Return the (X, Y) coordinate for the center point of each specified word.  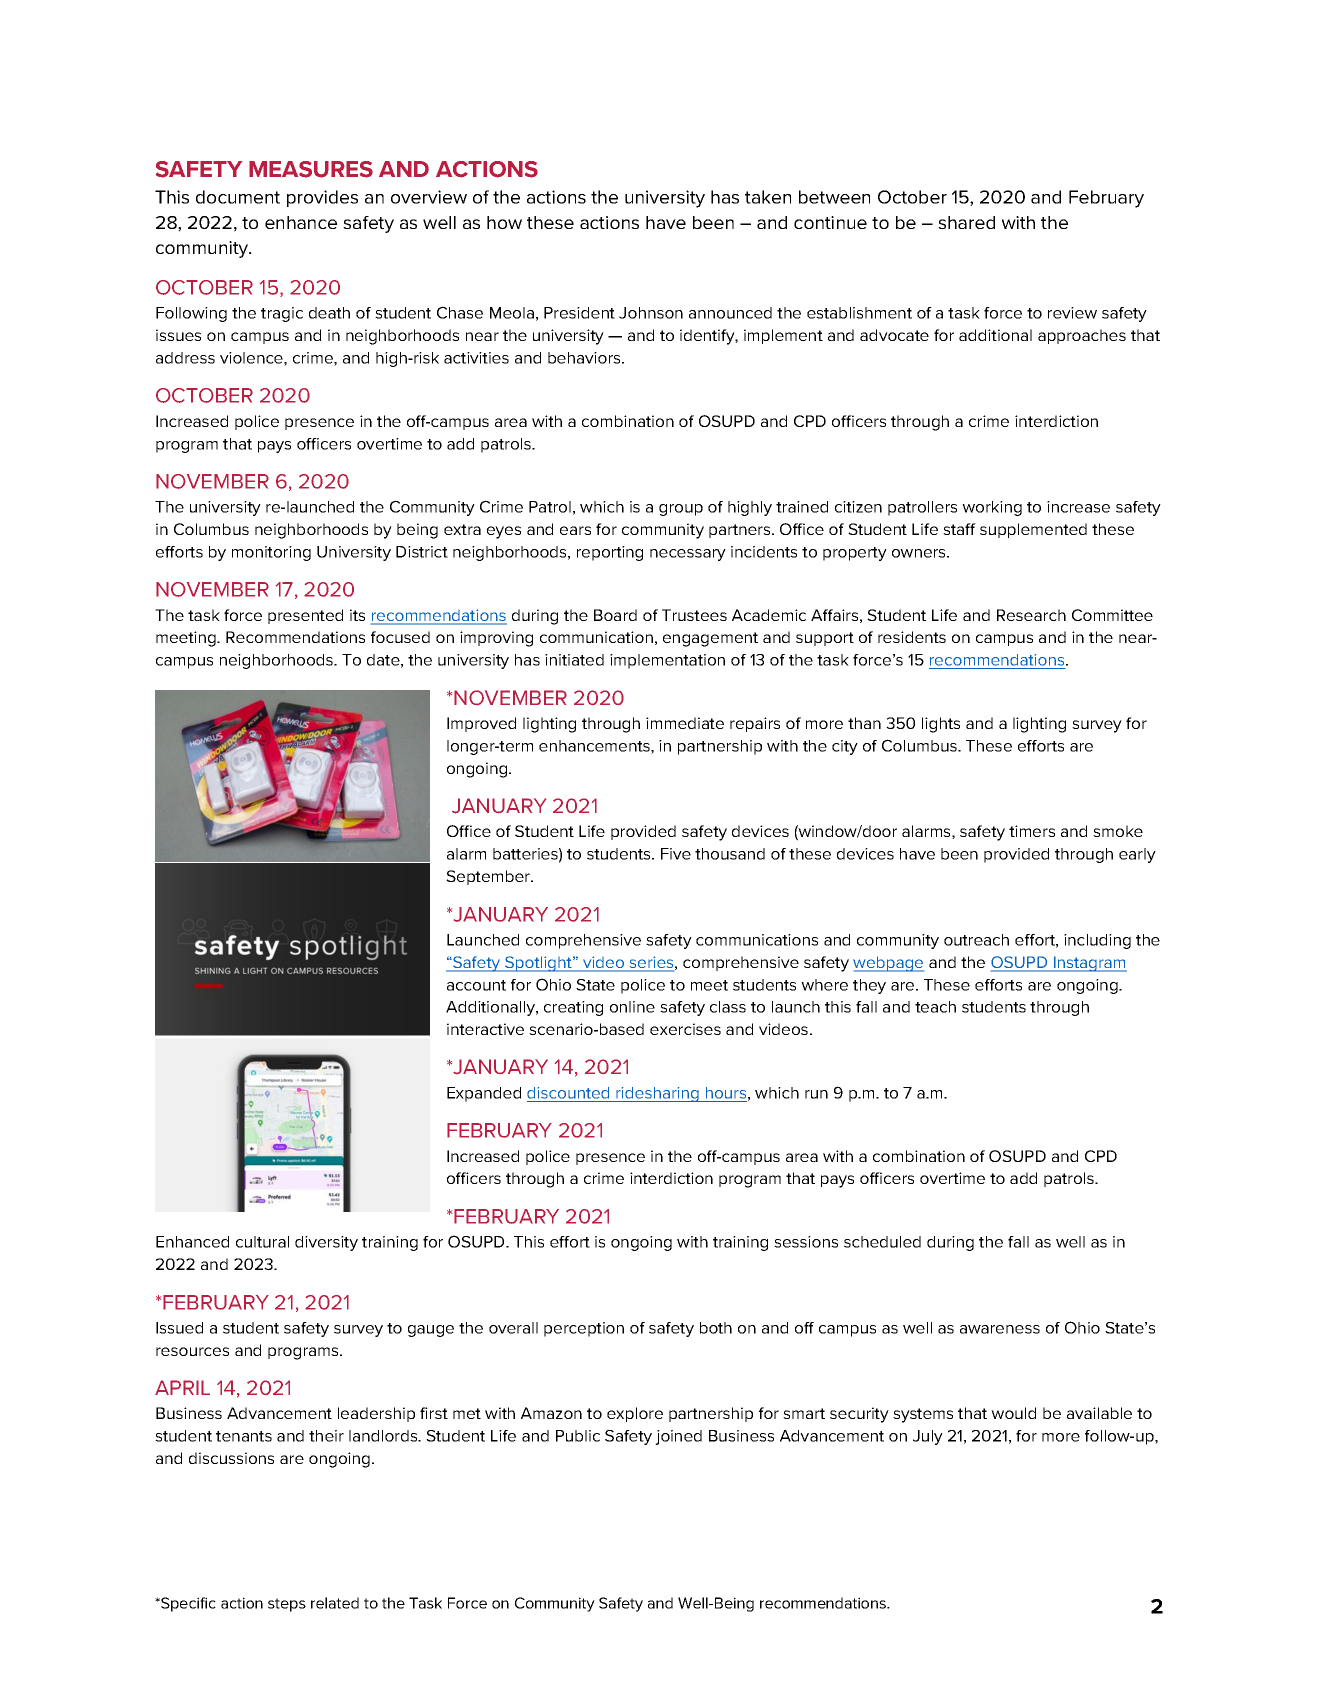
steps (287, 1605)
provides (322, 198)
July (928, 1437)
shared (966, 222)
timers (1032, 831)
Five (676, 854)
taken (768, 197)
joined (678, 1437)
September (489, 877)
